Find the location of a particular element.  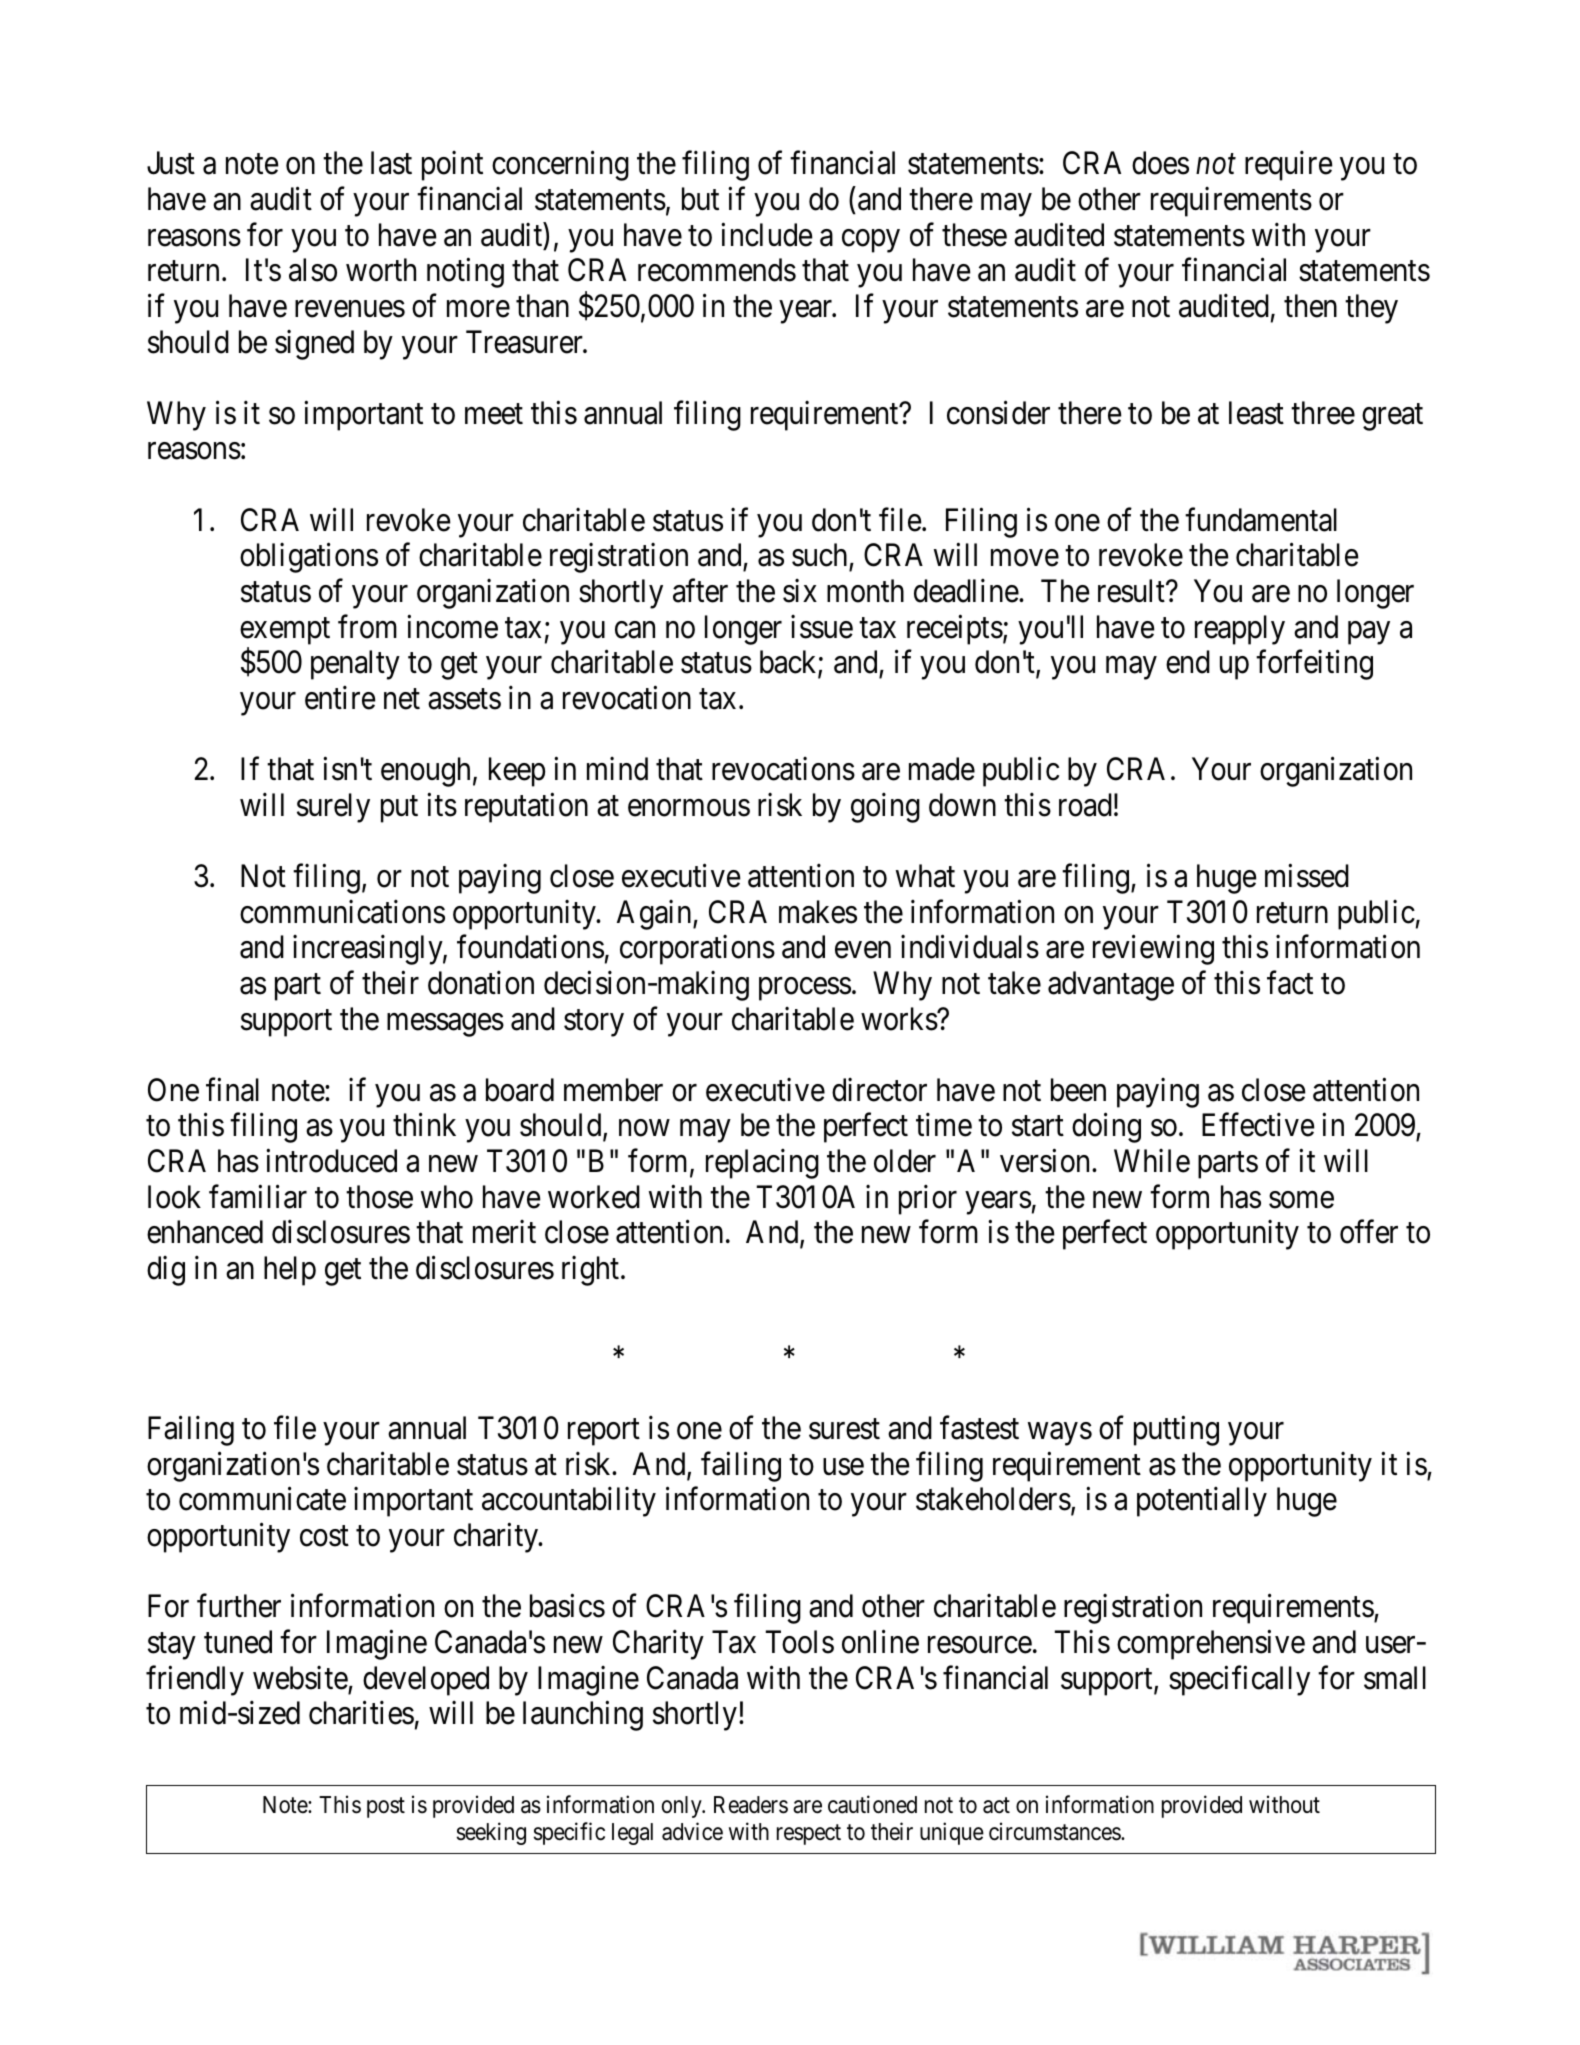

fact is located at coordinates (1290, 983).
